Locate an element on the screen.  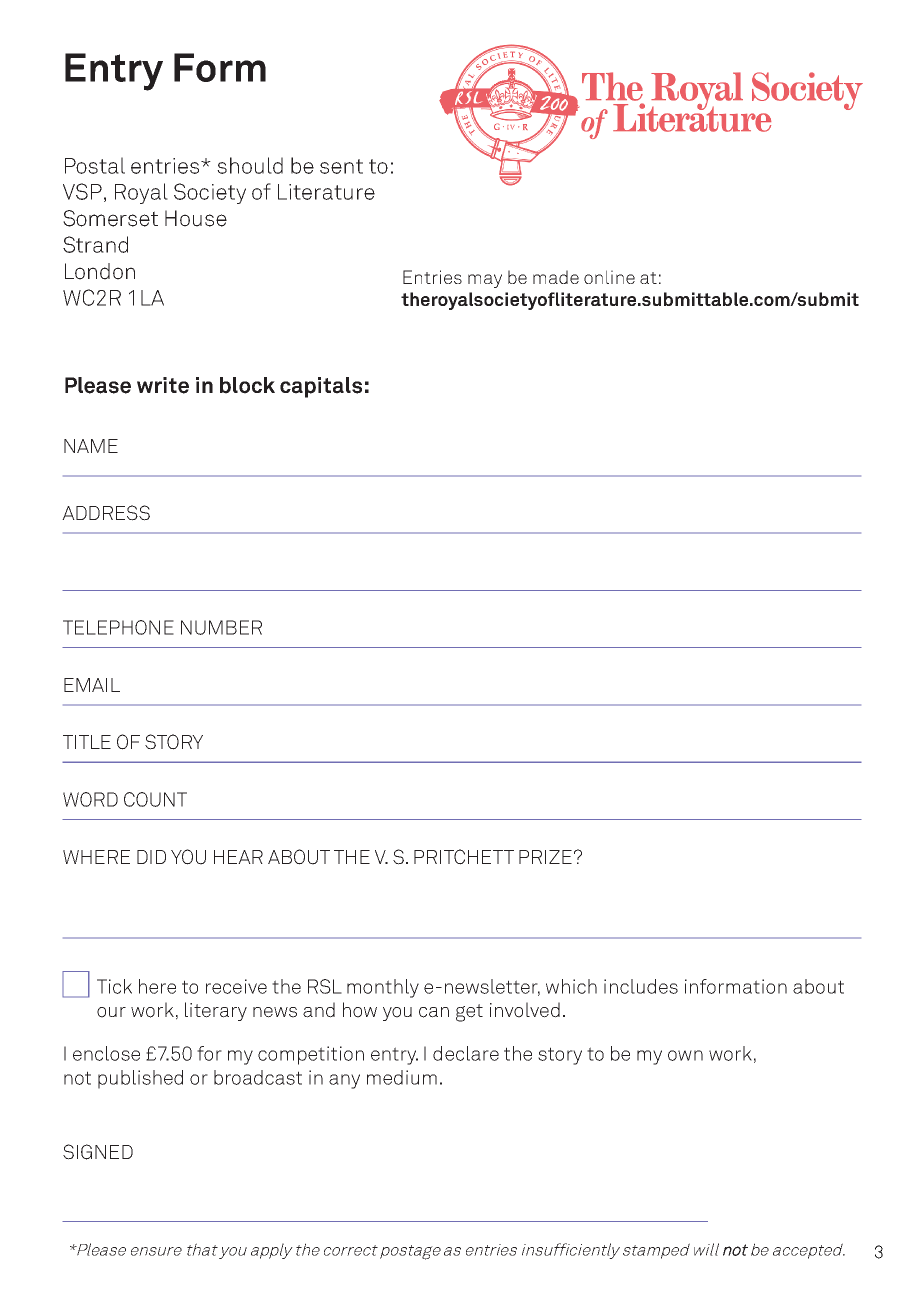
medium is located at coordinates (402, 1077).
